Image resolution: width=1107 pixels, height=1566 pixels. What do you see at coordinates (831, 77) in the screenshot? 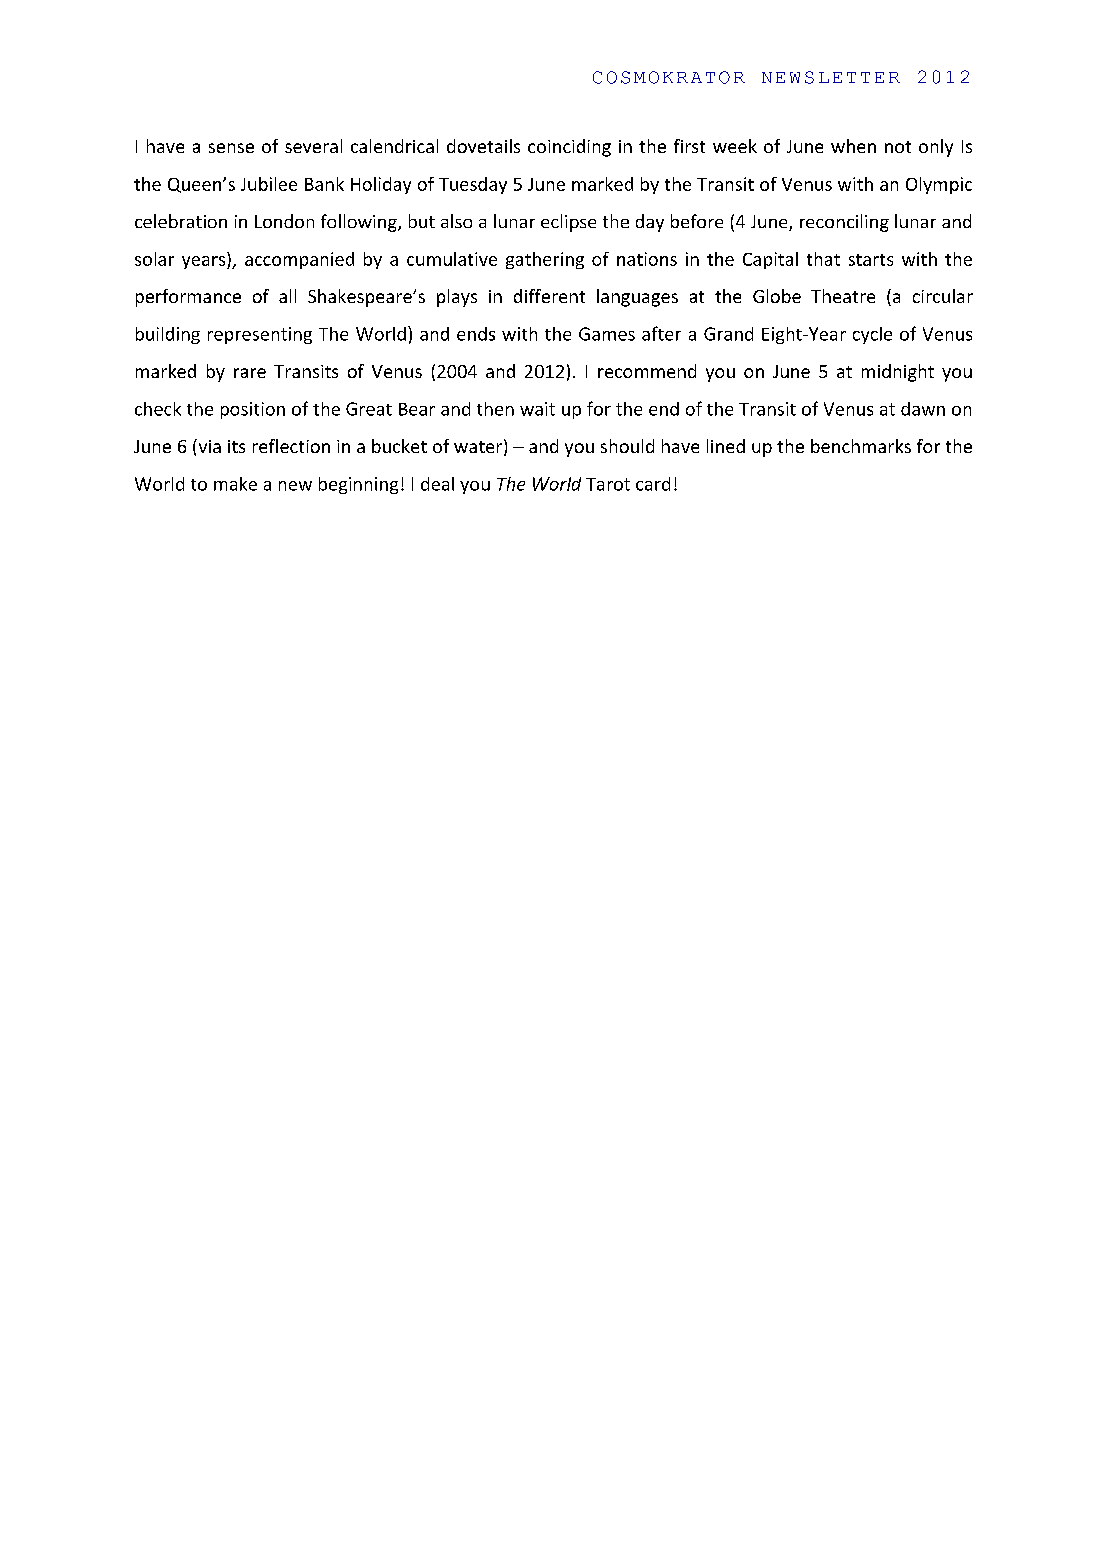
I see `NEWSLETTER` at bounding box center [831, 77].
